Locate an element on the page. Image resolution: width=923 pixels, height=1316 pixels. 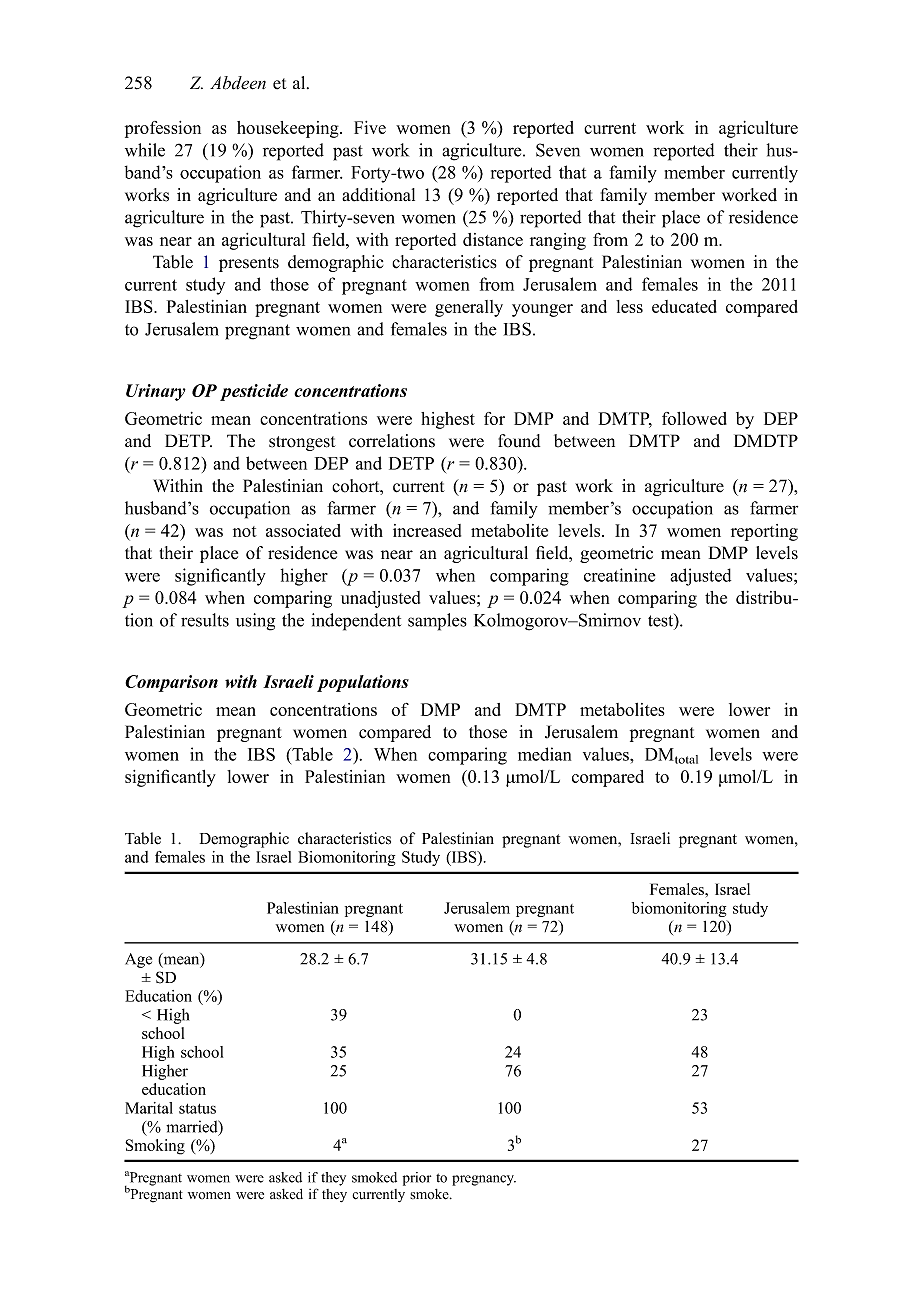
increased is located at coordinates (427, 530).
